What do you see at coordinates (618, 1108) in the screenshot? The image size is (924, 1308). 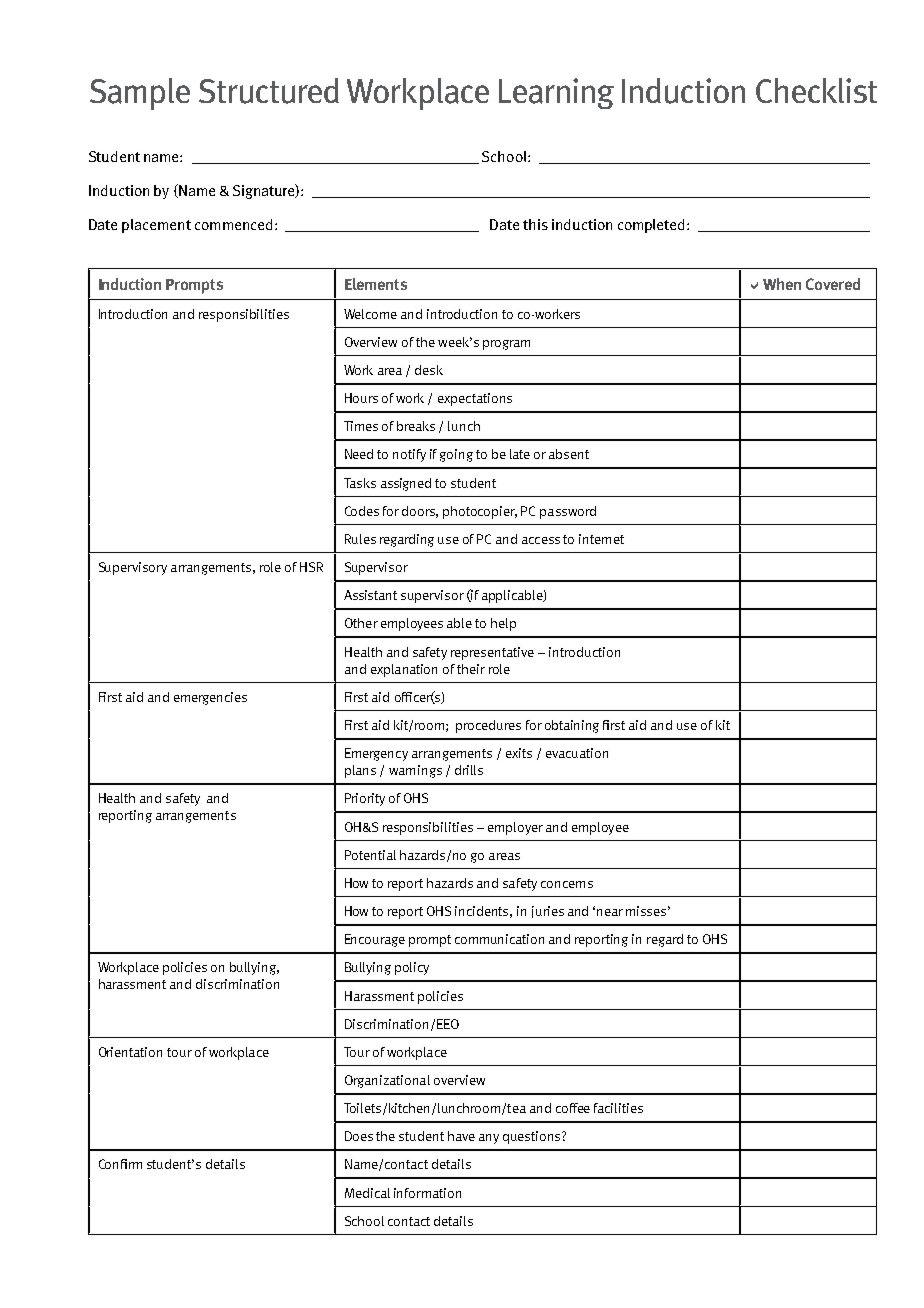 I see `facilities` at bounding box center [618, 1108].
